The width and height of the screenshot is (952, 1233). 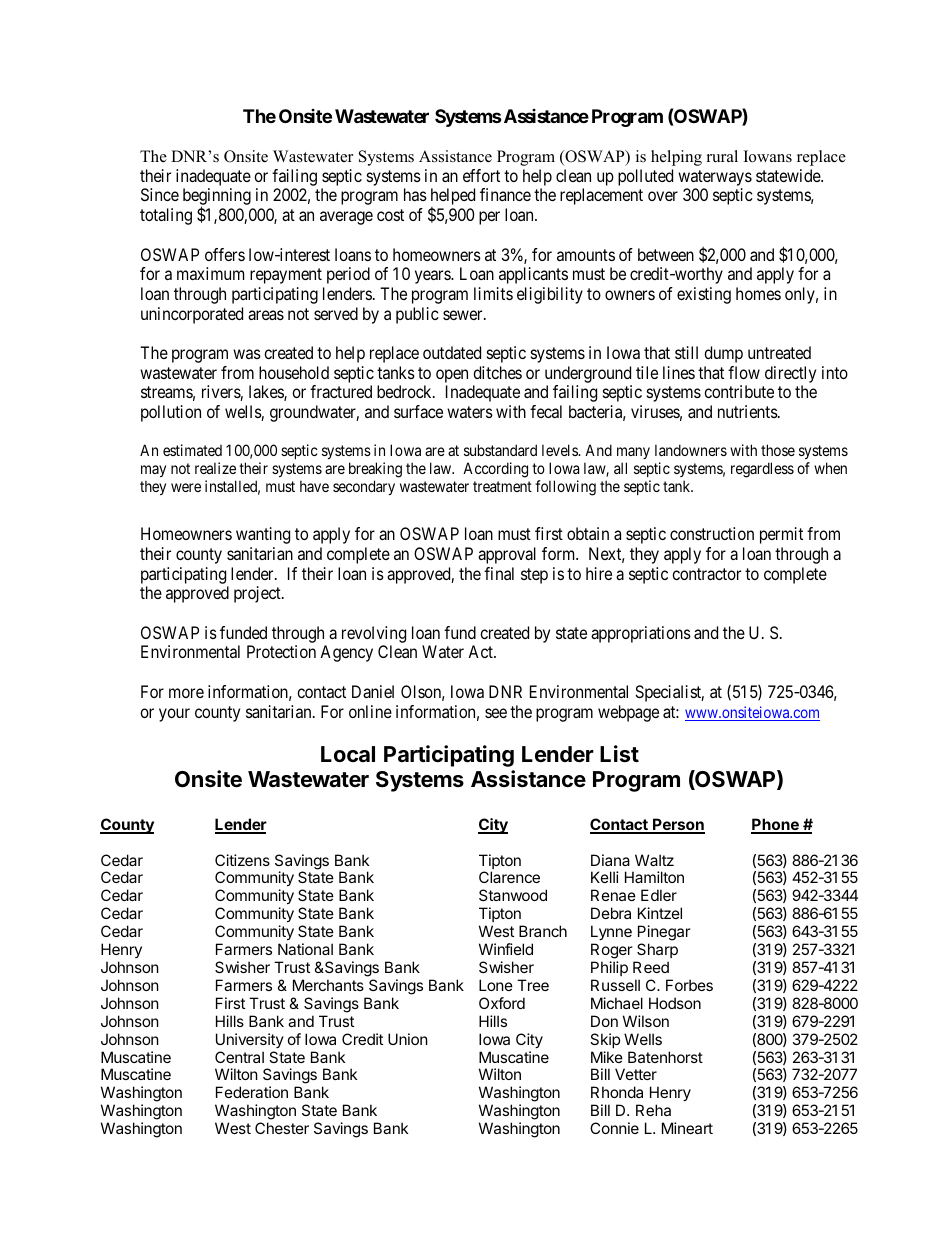 I want to click on realize, so click(x=215, y=468).
